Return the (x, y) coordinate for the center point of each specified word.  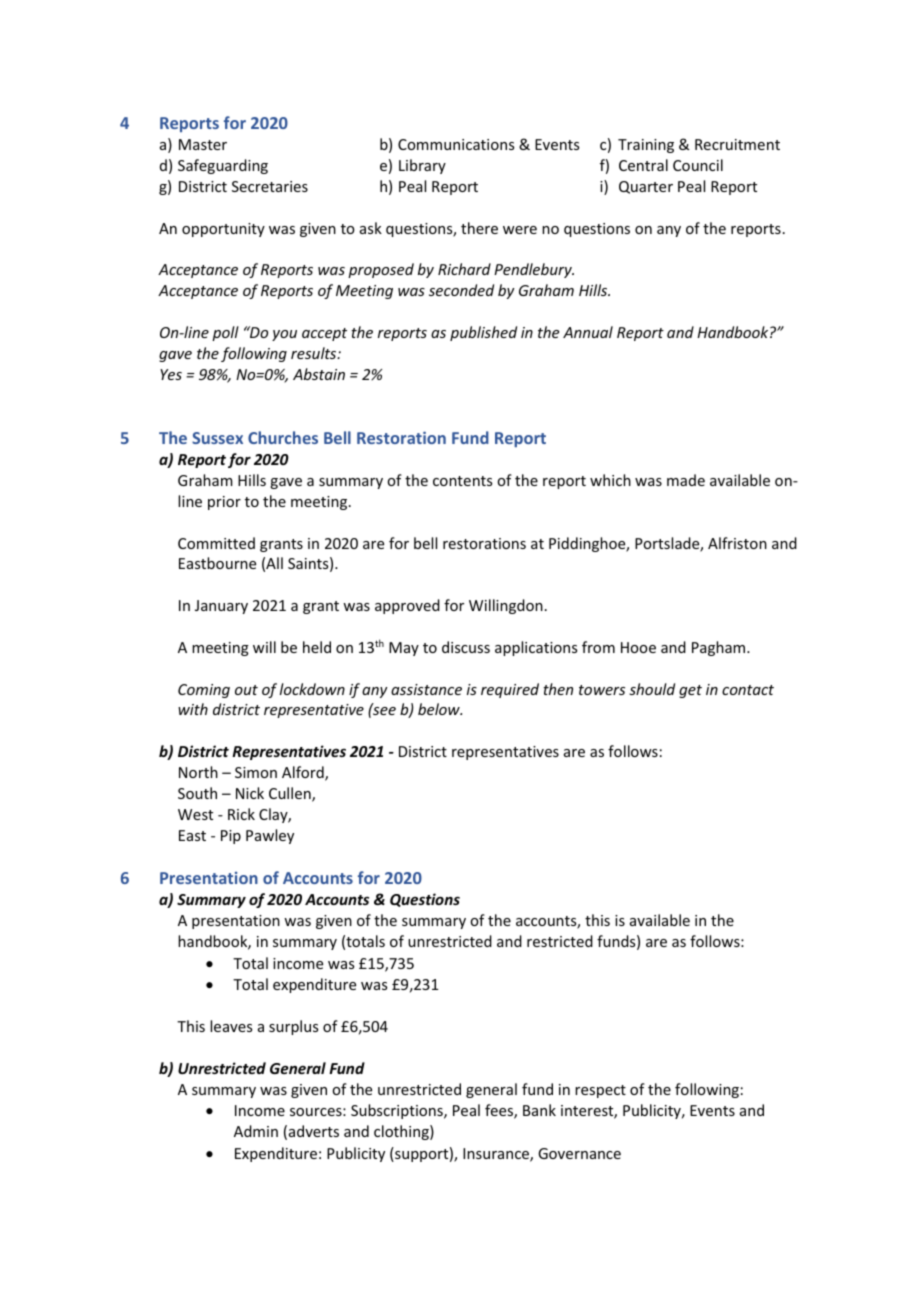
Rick (241, 814)
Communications (456, 144)
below (440, 709)
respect (600, 1091)
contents (462, 481)
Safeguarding (223, 166)
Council (698, 165)
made (686, 480)
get (690, 691)
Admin (256, 1131)
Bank (539, 1110)
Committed (216, 543)
